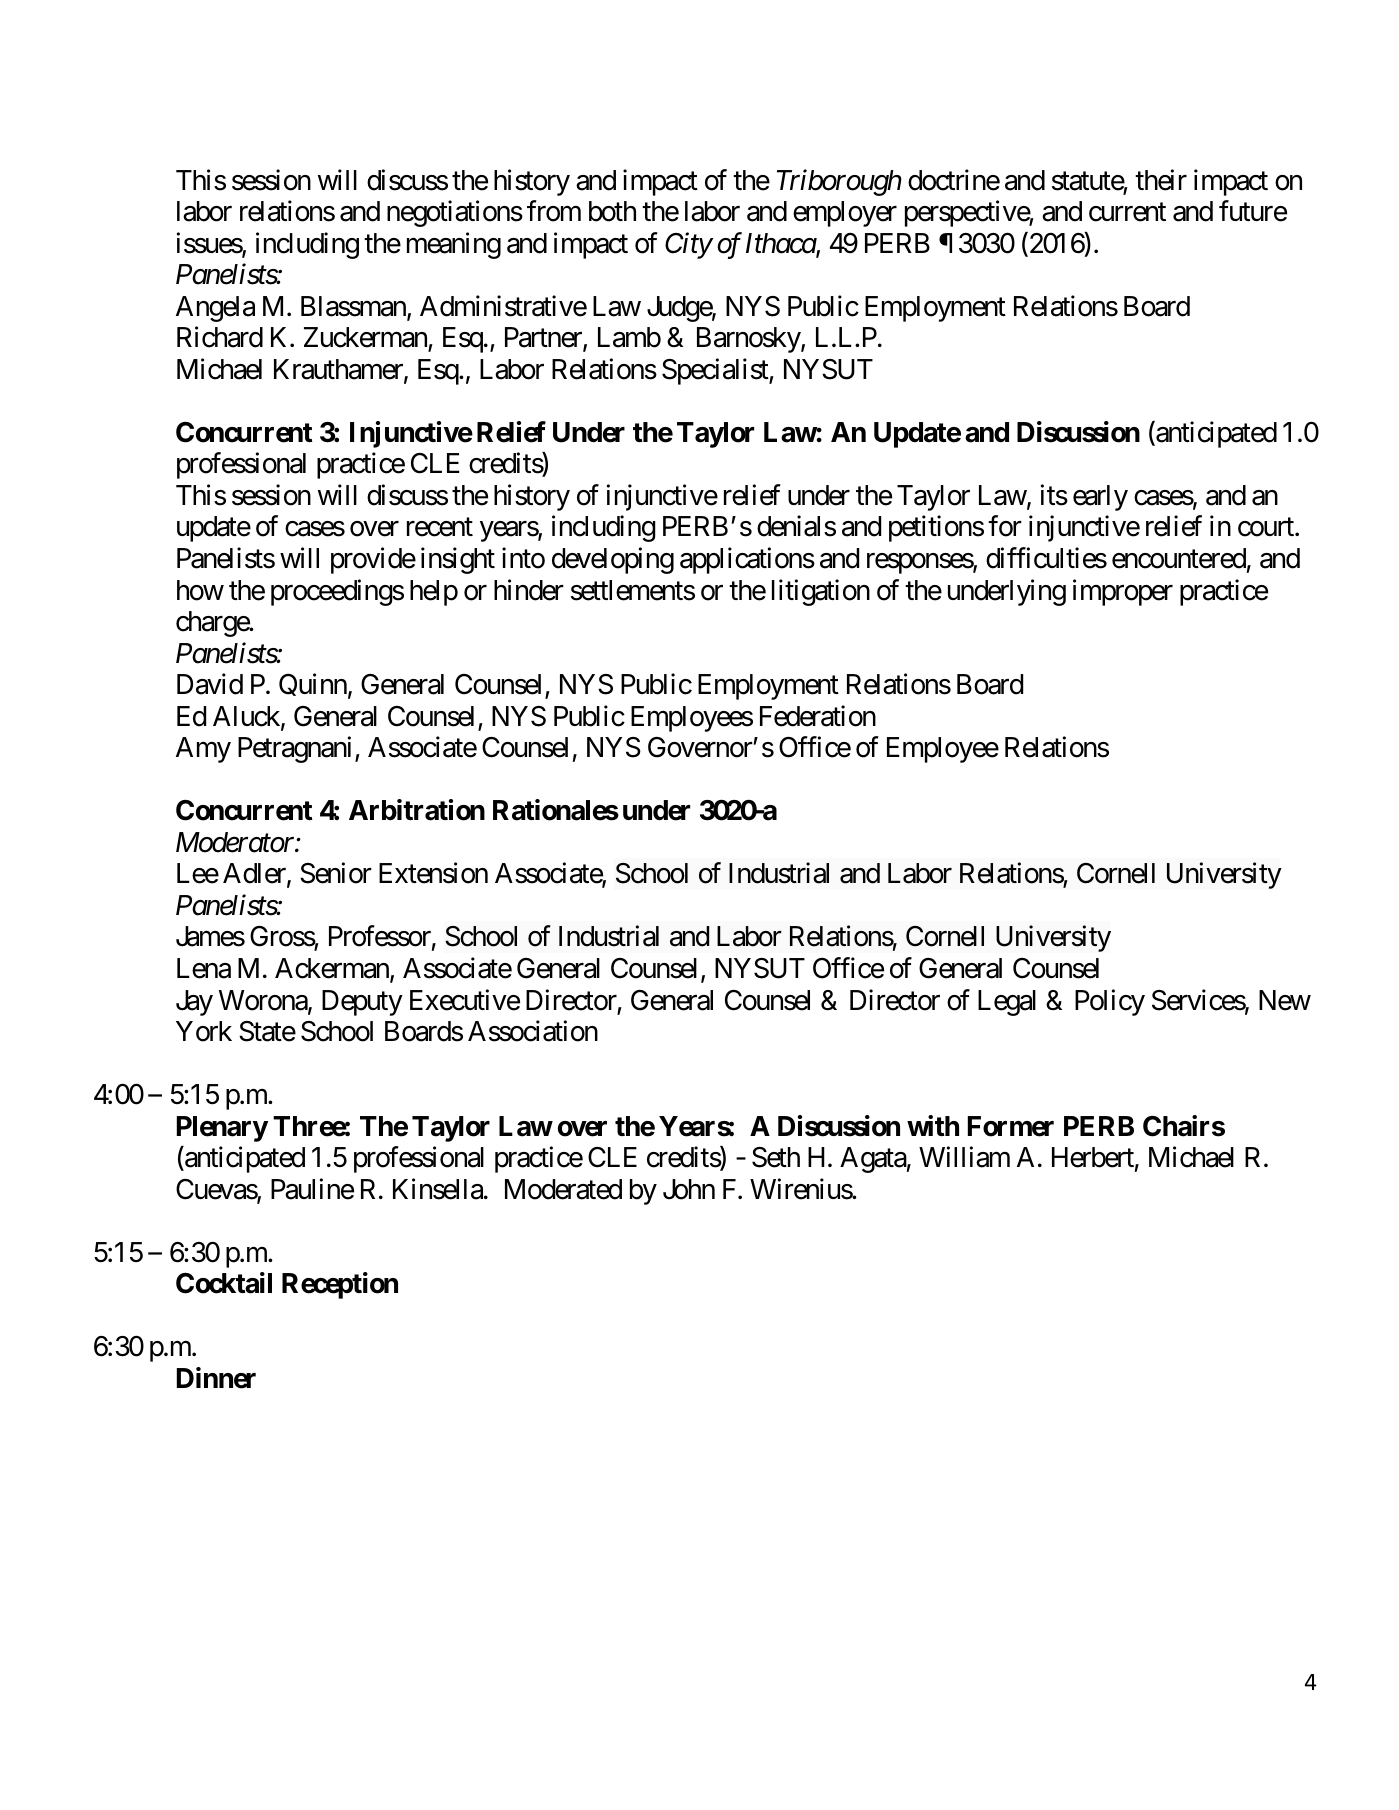 Image resolution: width=1399 pixels, height=1810 pixels. I want to click on litigation, so click(821, 592).
